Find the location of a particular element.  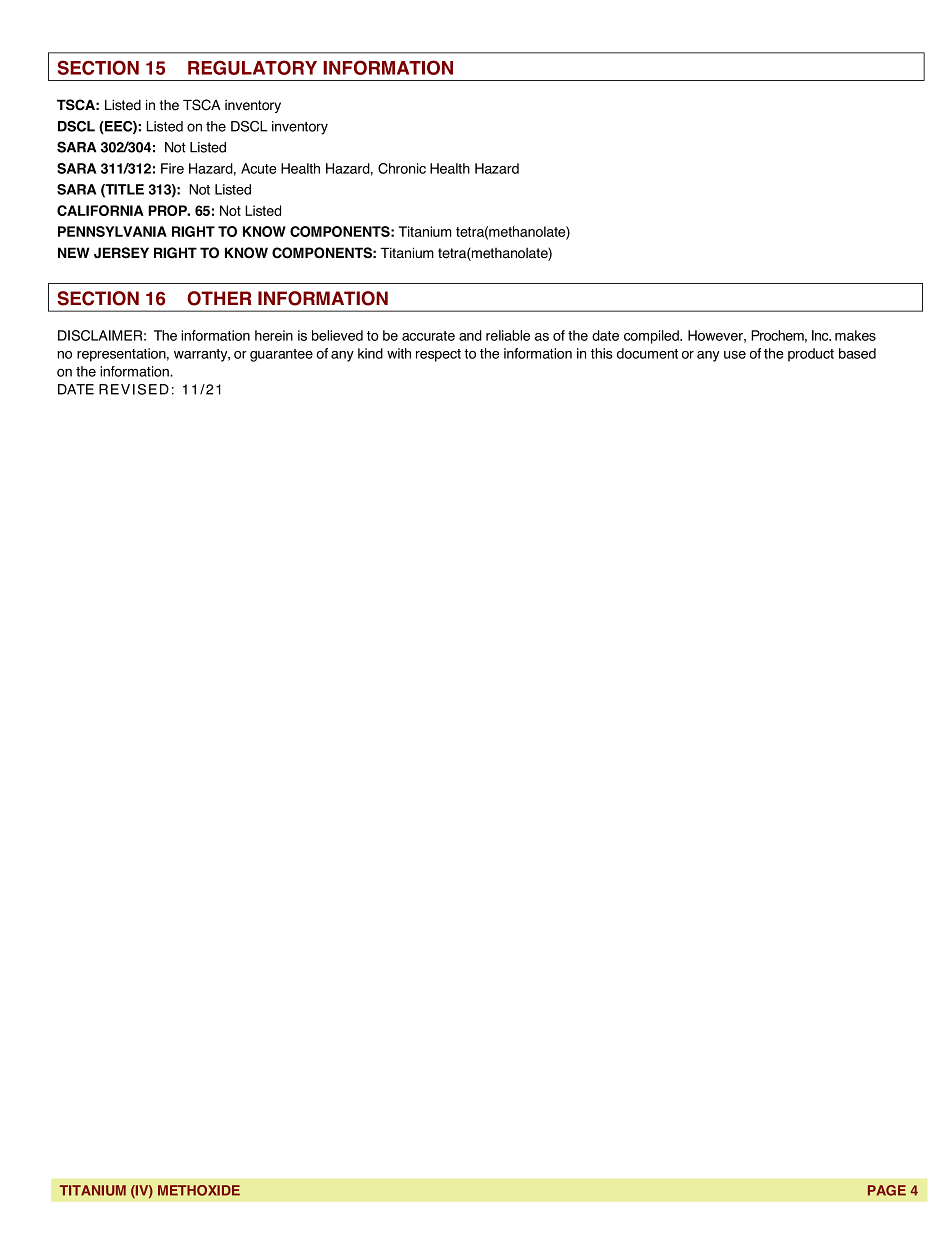

Chronic is located at coordinates (402, 168).
